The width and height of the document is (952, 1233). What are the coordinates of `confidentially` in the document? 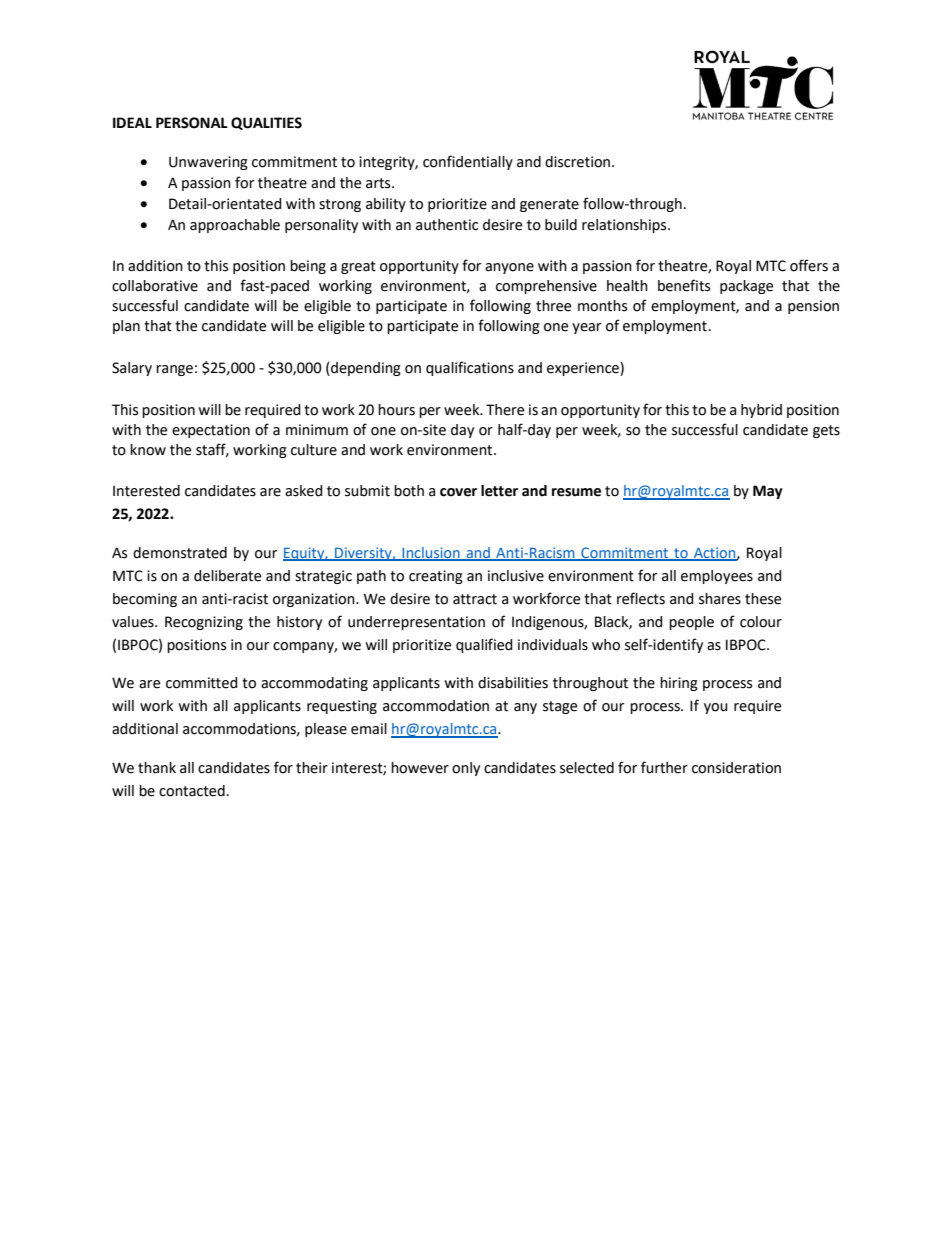 It's located at (468, 162).
